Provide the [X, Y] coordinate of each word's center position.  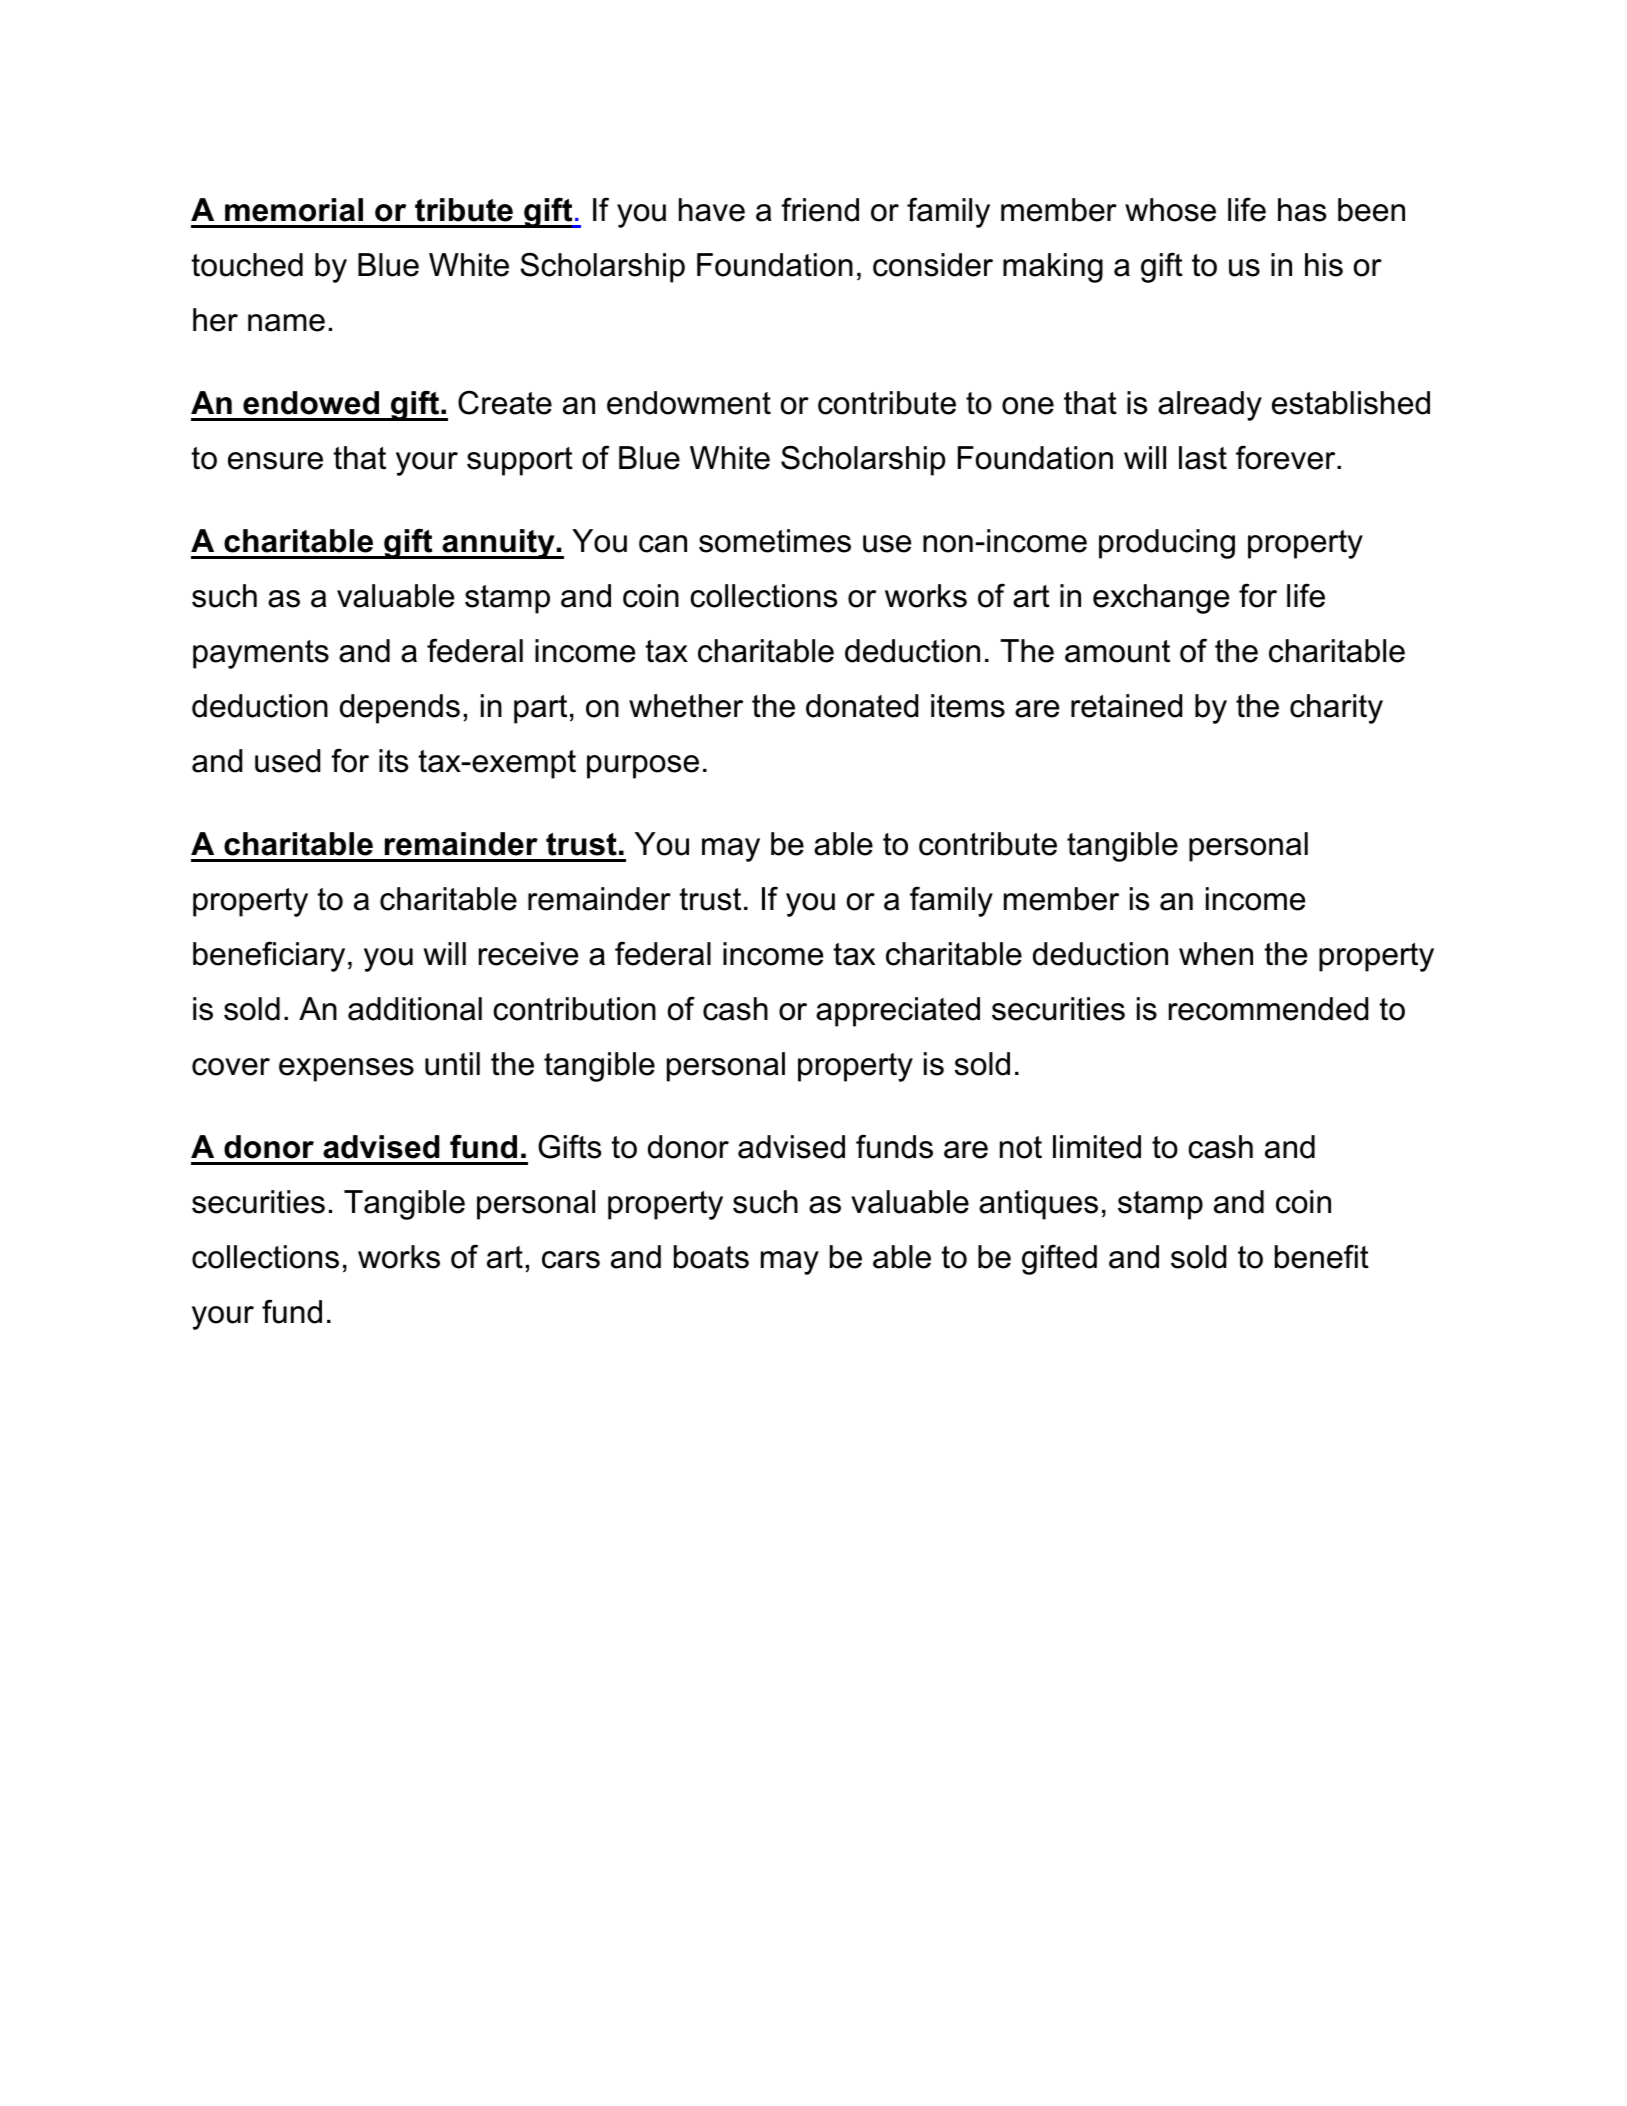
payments [261, 654]
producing [1167, 544]
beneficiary [269, 956]
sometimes [775, 541]
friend [820, 209]
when [1216, 954]
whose [1170, 210]
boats [711, 1257]
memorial [294, 210]
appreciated [898, 1012]
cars [571, 1260]
